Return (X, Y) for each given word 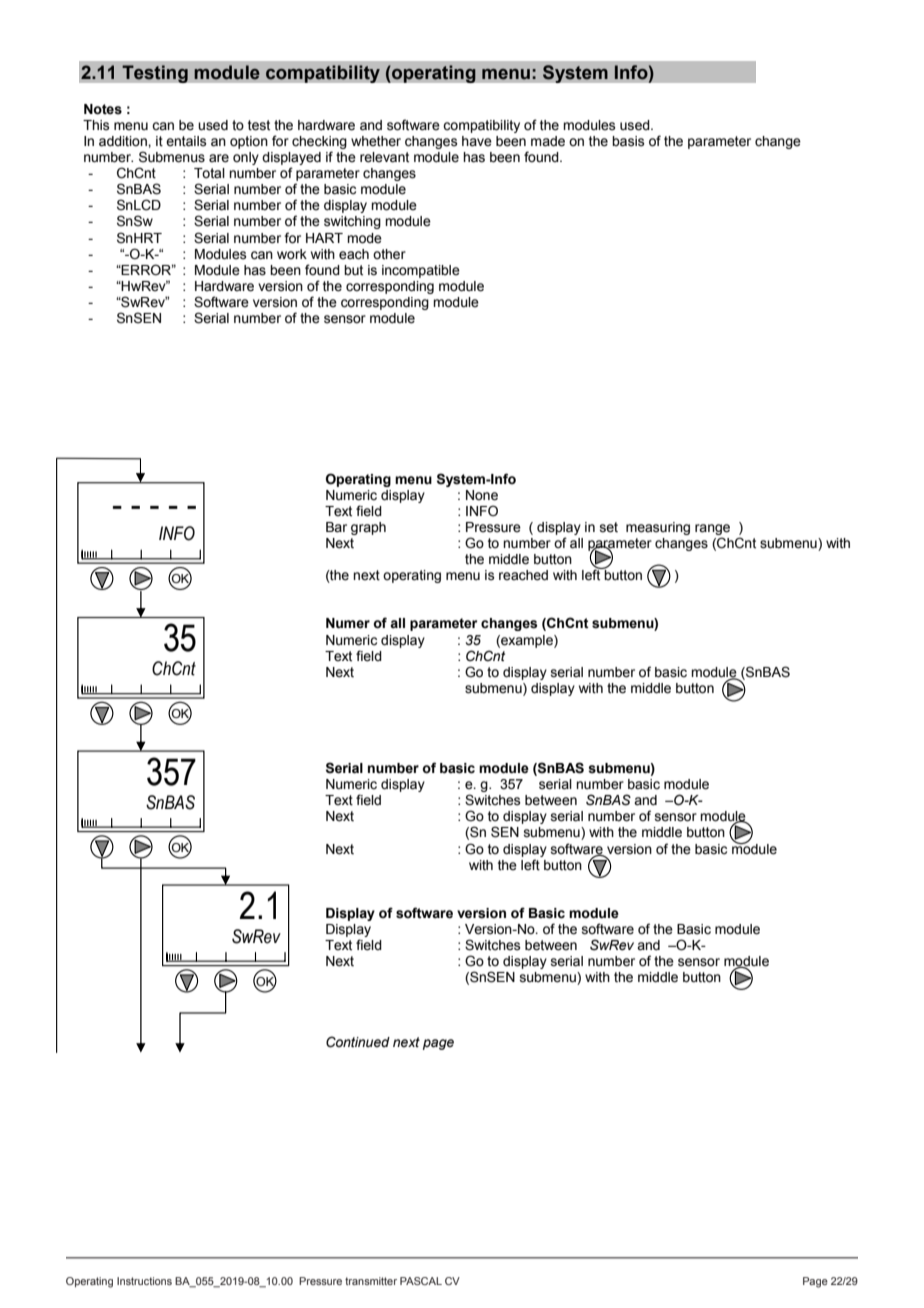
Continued (358, 1042)
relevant (384, 157)
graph (368, 528)
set (609, 527)
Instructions (144, 1281)
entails (186, 141)
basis (628, 141)
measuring (658, 528)
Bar (336, 527)
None (482, 495)
